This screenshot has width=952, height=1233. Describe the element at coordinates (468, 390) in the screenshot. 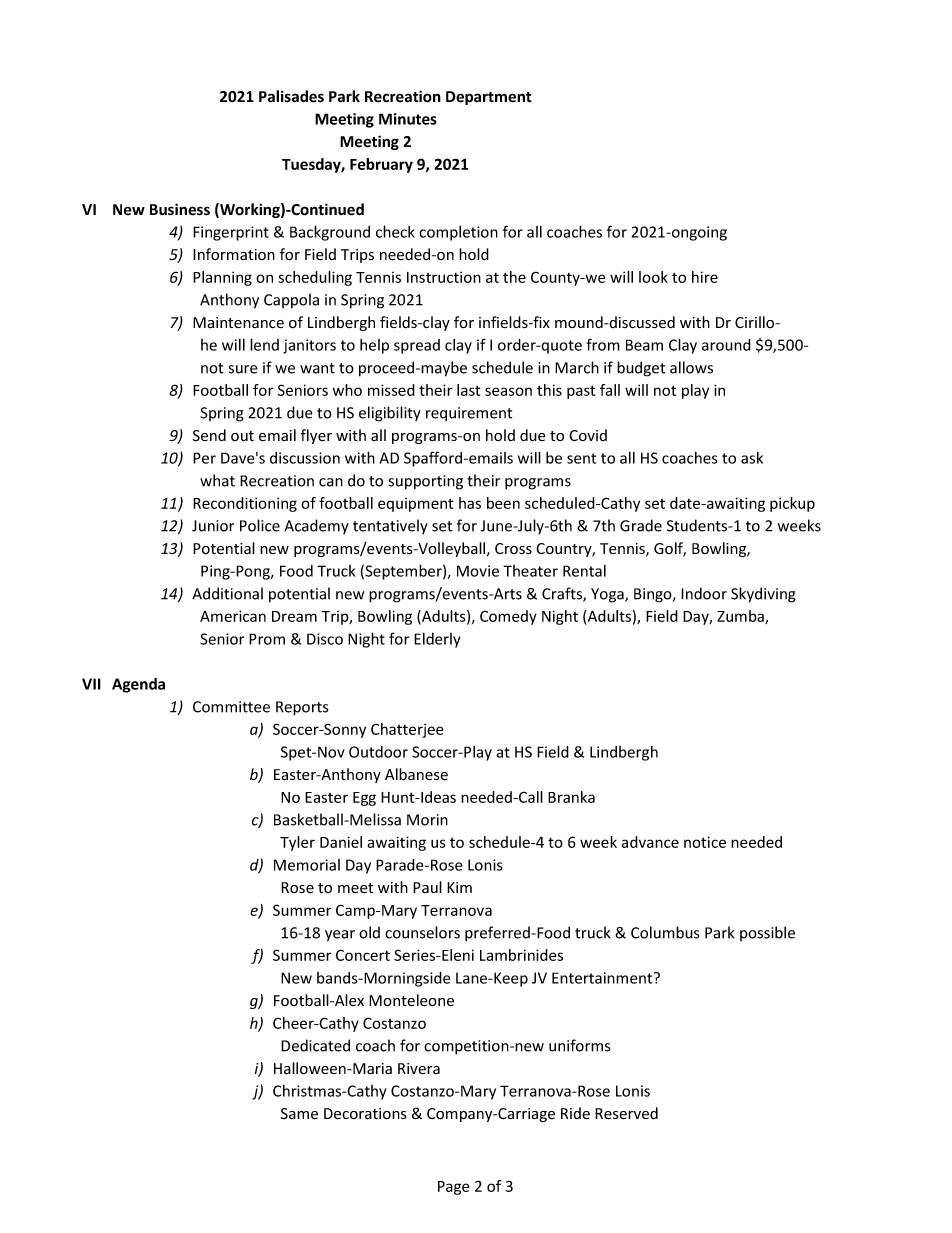

I see `last` at that location.
